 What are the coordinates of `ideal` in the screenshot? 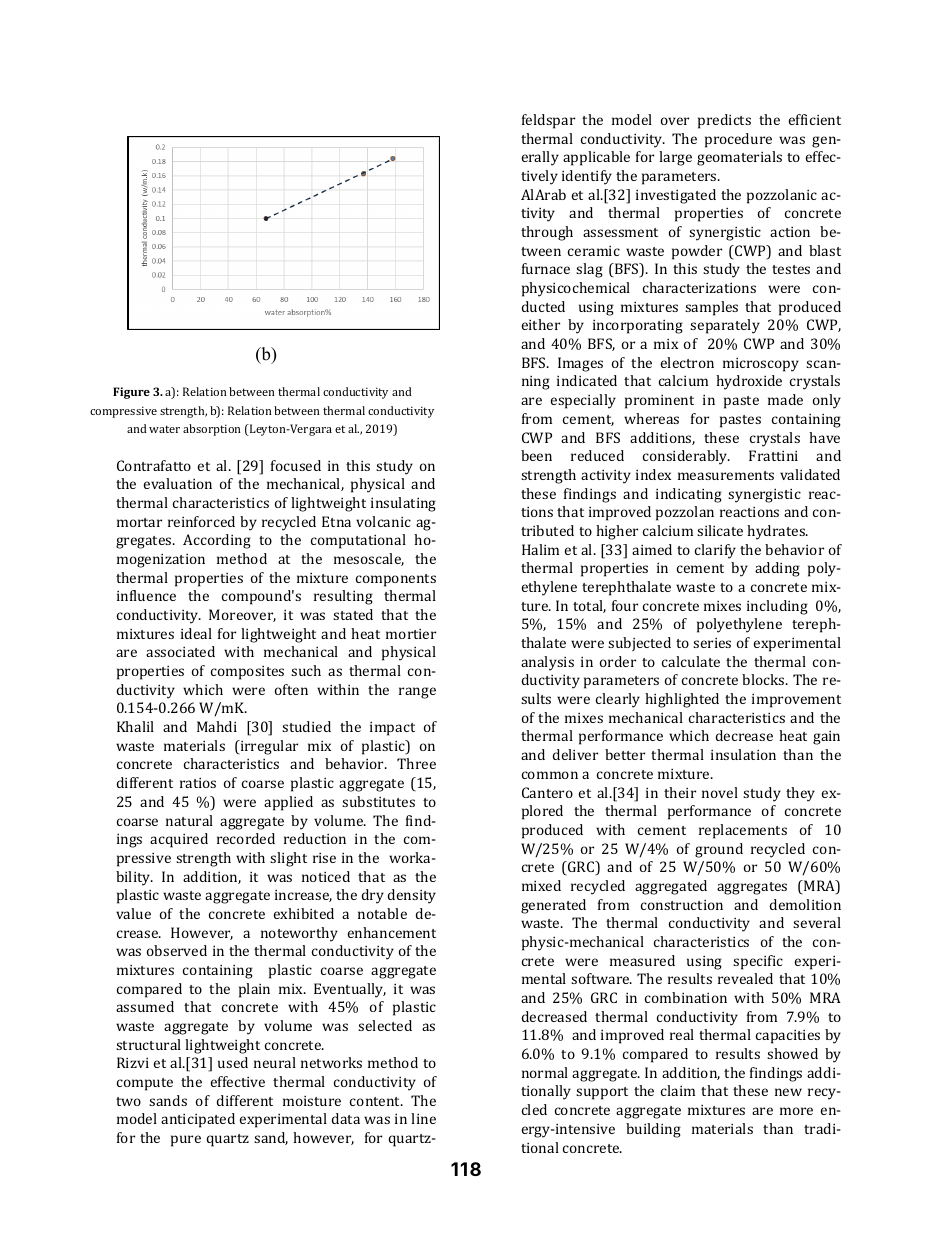 It's located at (196, 633).
